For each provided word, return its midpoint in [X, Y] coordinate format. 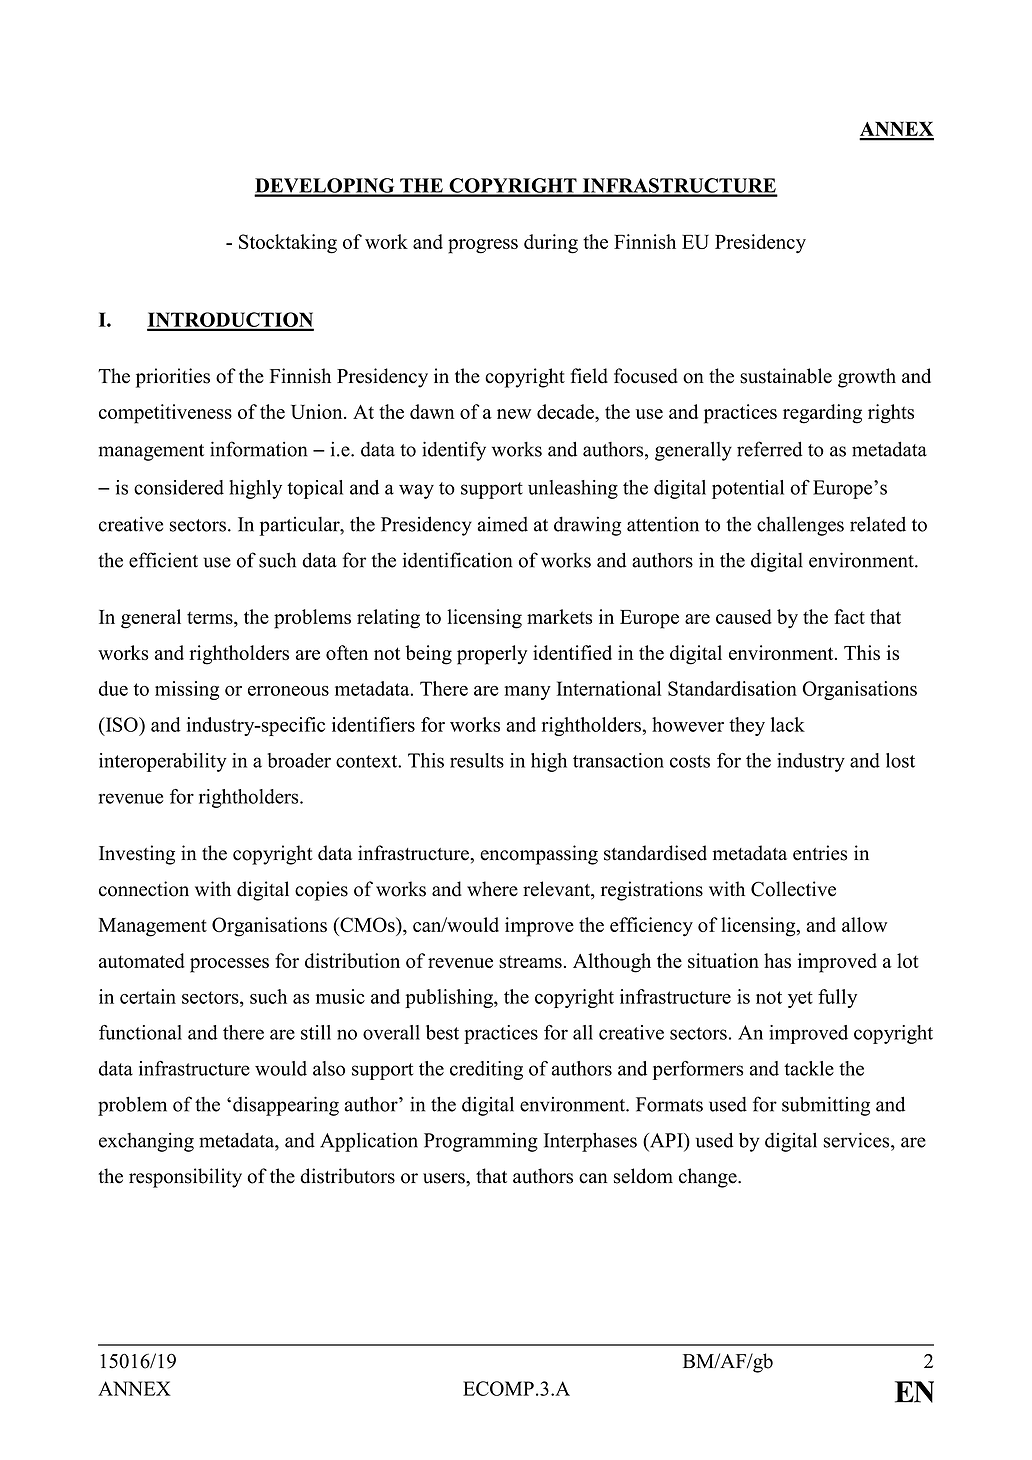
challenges [800, 526]
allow [864, 924]
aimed [503, 524]
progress [483, 246]
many [527, 693]
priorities [173, 378]
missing [187, 690]
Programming [481, 1142]
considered [179, 487]
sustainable [786, 376]
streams [530, 962]
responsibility [185, 1178]
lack [788, 724]
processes [229, 965]
